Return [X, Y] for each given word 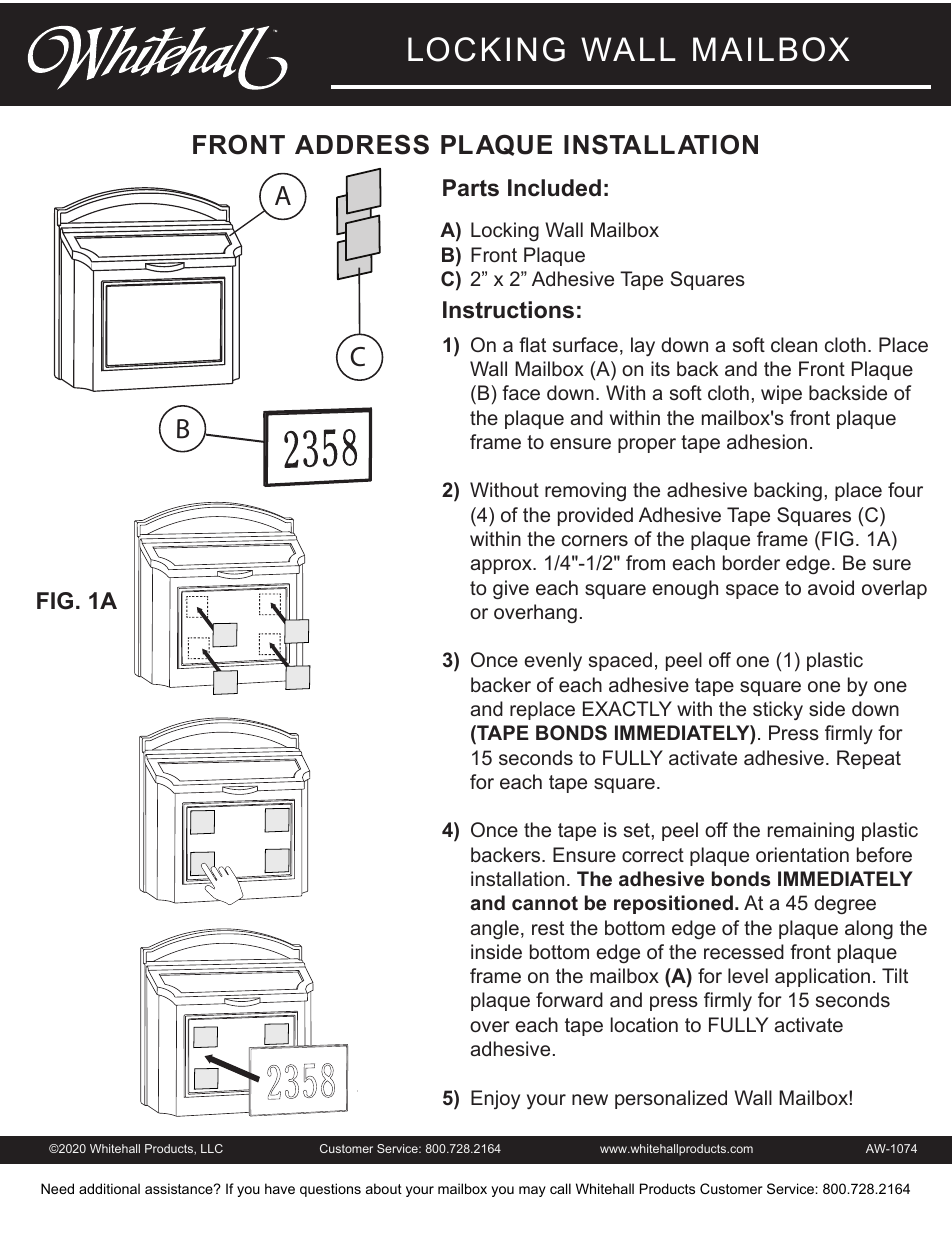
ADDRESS [362, 144]
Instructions [508, 310]
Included [554, 188]
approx [502, 566]
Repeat [869, 759]
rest [548, 928]
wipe [781, 394]
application [822, 977]
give [511, 590]
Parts [471, 188]
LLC [212, 1148]
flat [532, 344]
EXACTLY [627, 709]
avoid [831, 587]
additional [109, 1188]
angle [495, 930]
